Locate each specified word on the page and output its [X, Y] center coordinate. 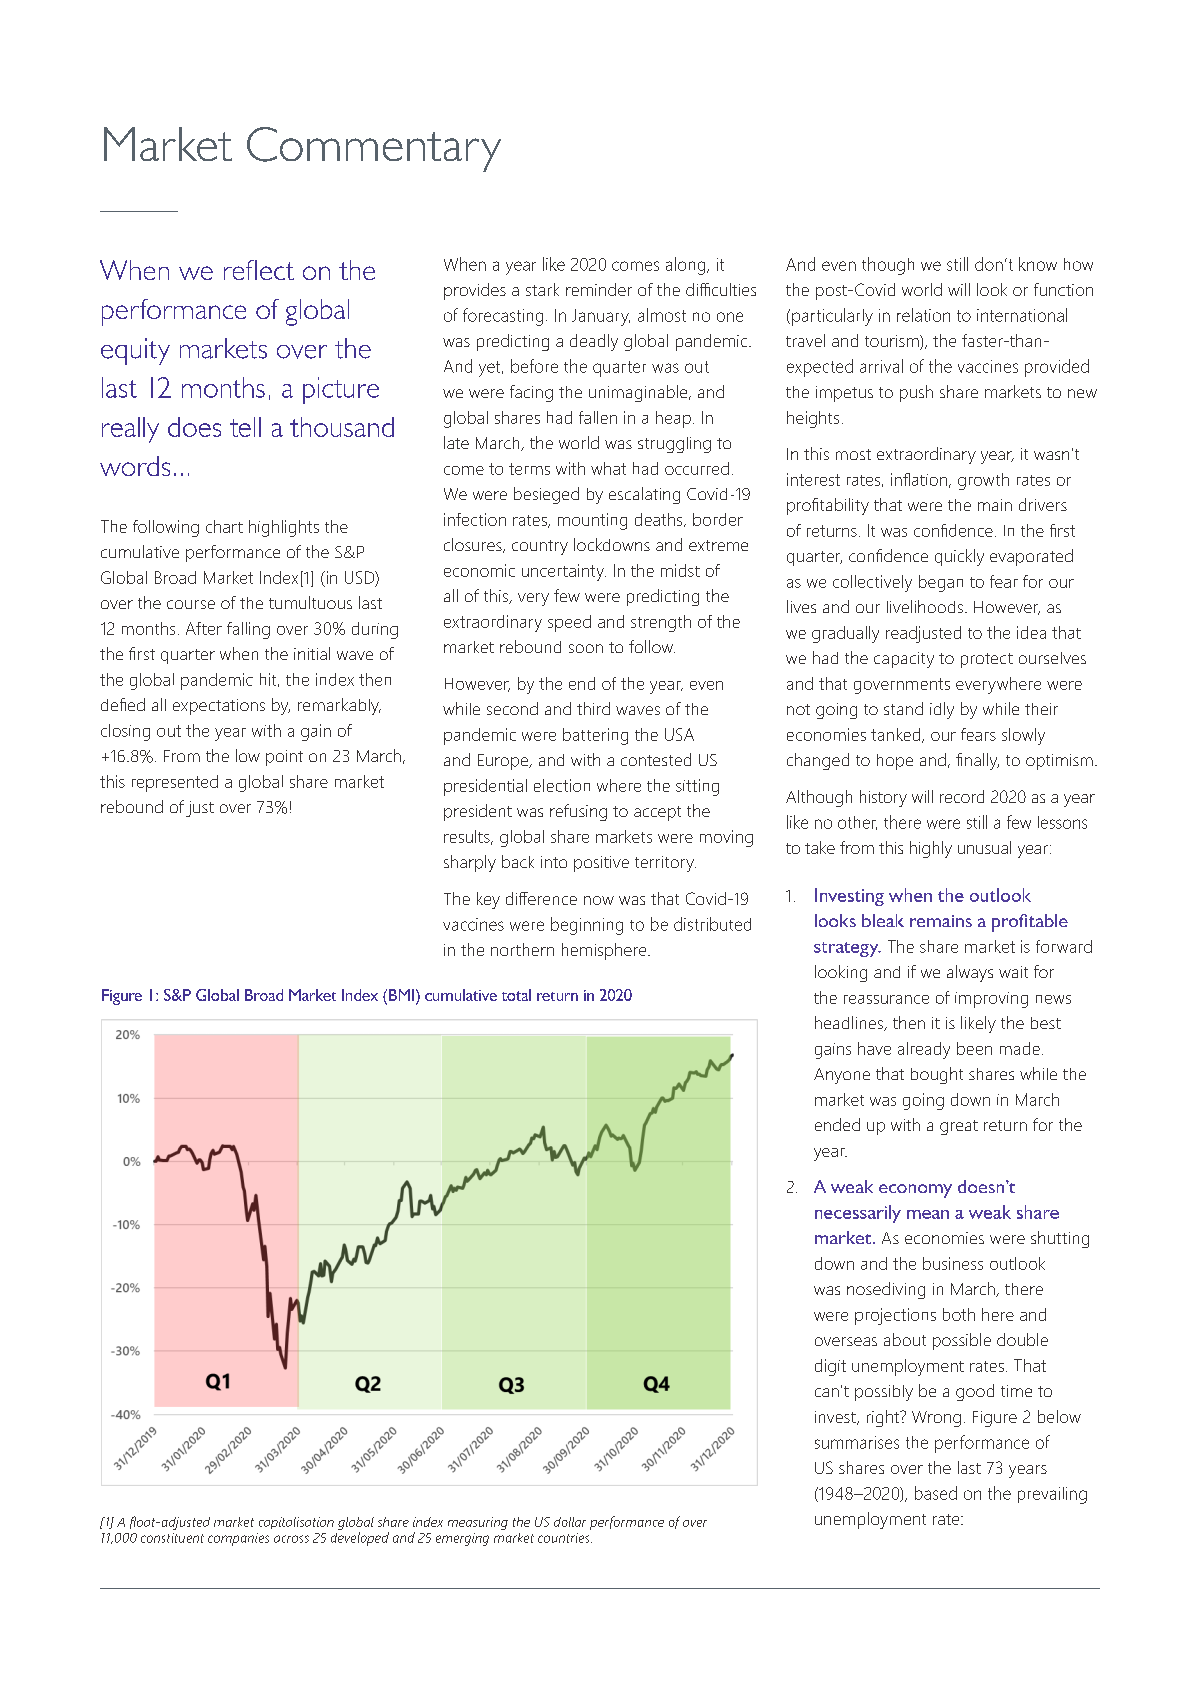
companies [238, 1539]
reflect [259, 270]
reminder [599, 289]
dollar [570, 1522]
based [936, 1493]
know [1038, 264]
